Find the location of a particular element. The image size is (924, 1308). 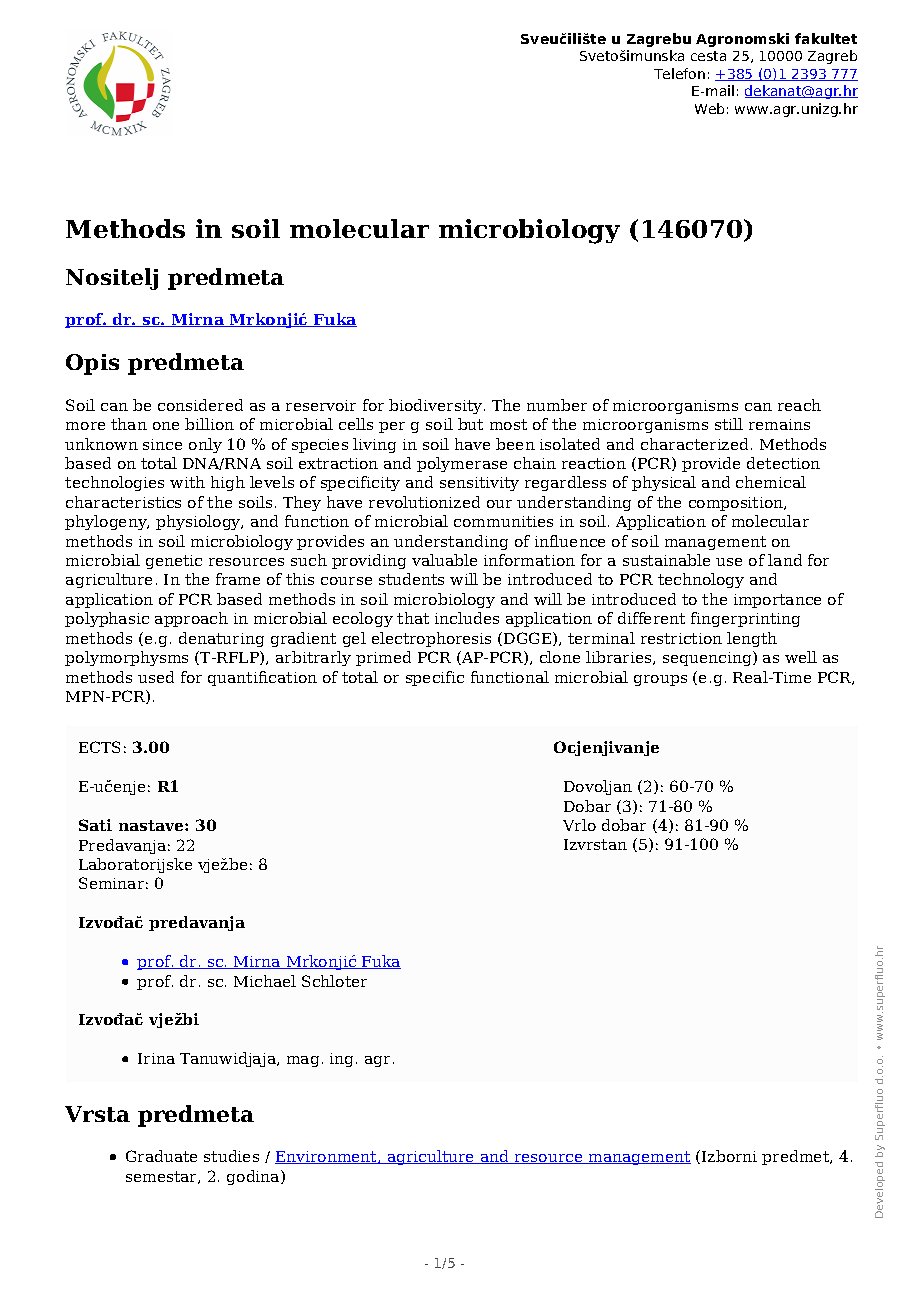

Web is located at coordinates (709, 108).
